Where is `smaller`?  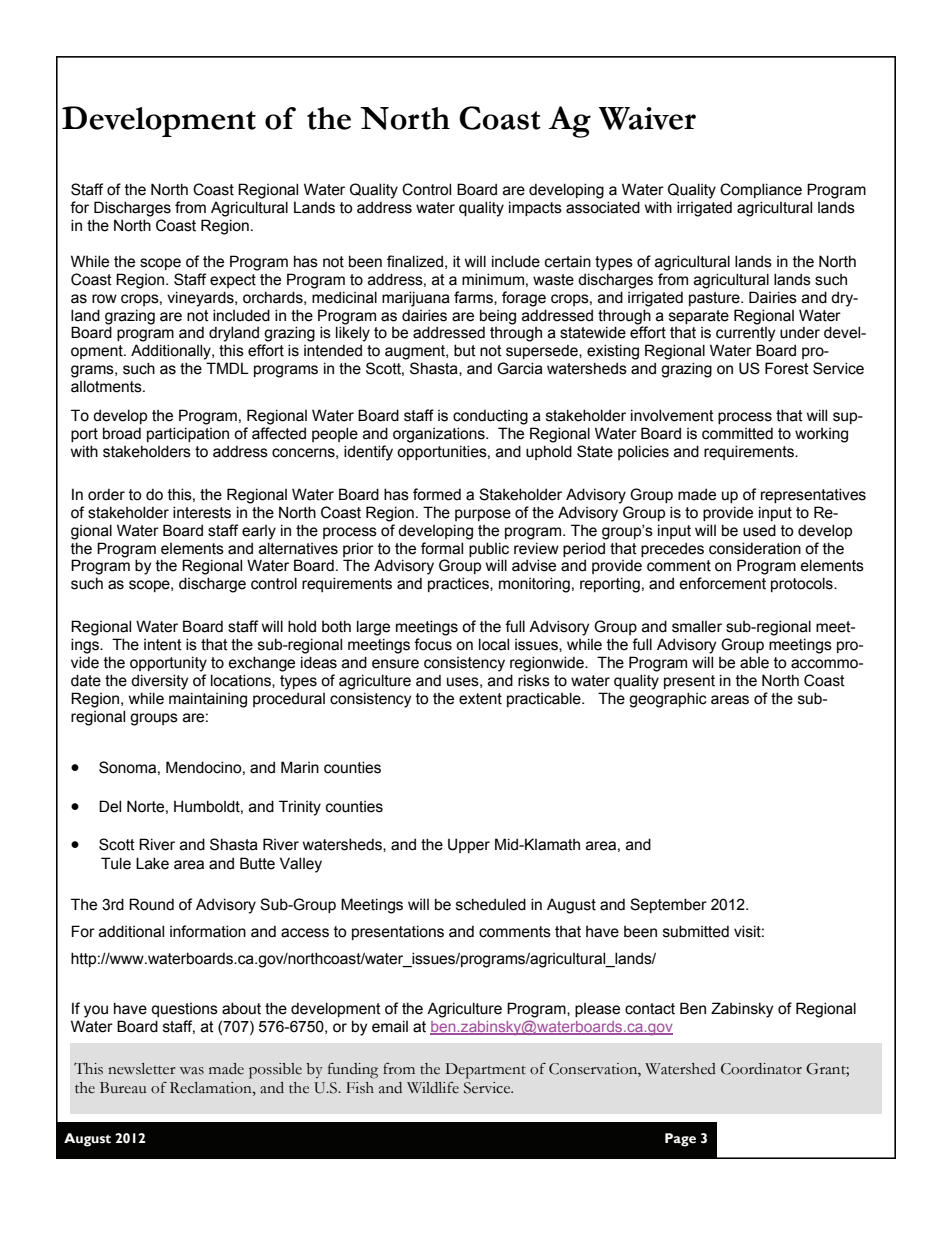
smaller is located at coordinates (697, 626).
